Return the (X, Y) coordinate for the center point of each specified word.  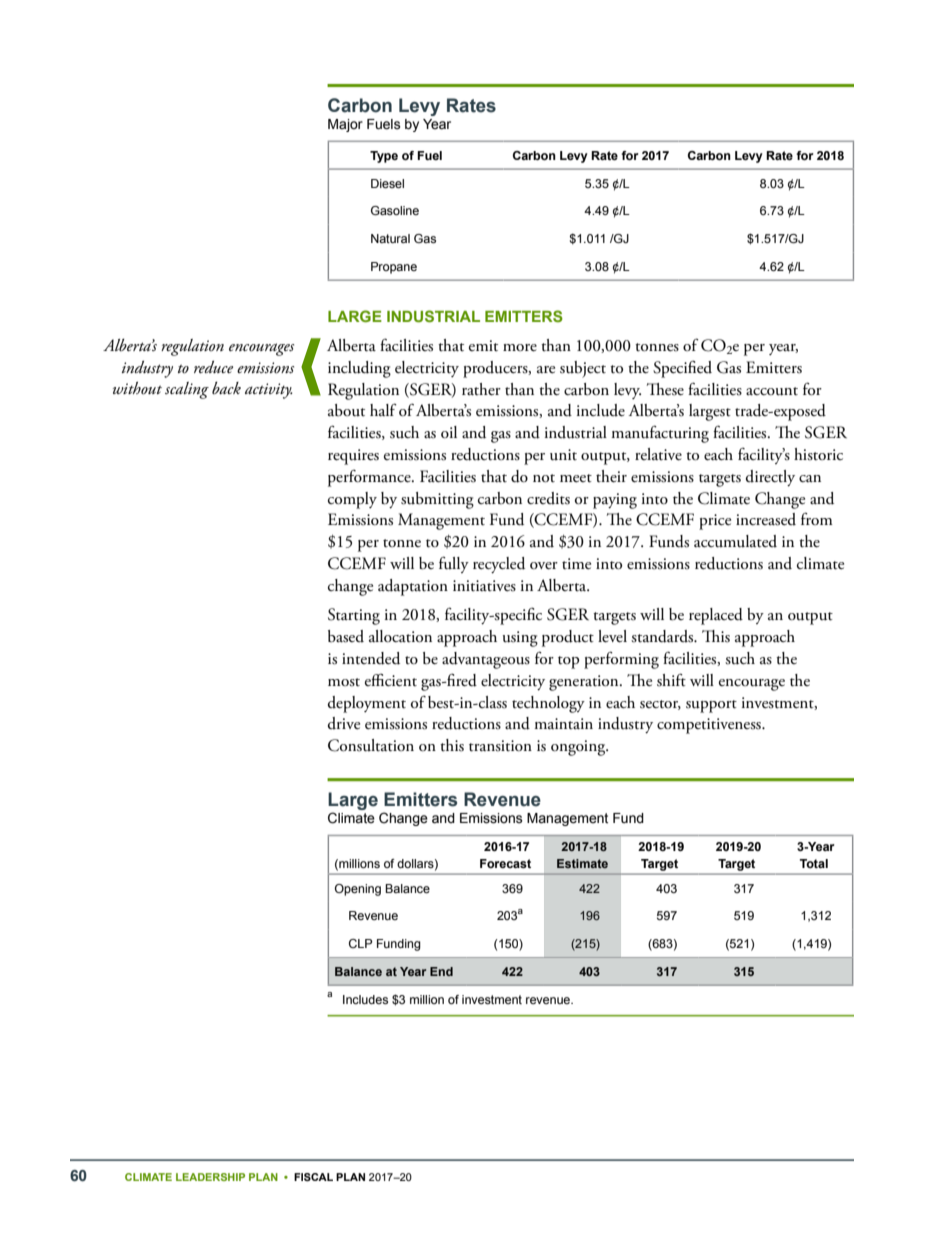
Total (814, 863)
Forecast (505, 863)
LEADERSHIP (210, 1177)
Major (345, 125)
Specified (682, 369)
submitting (437, 500)
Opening (358, 890)
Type (384, 157)
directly (770, 478)
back (226, 388)
